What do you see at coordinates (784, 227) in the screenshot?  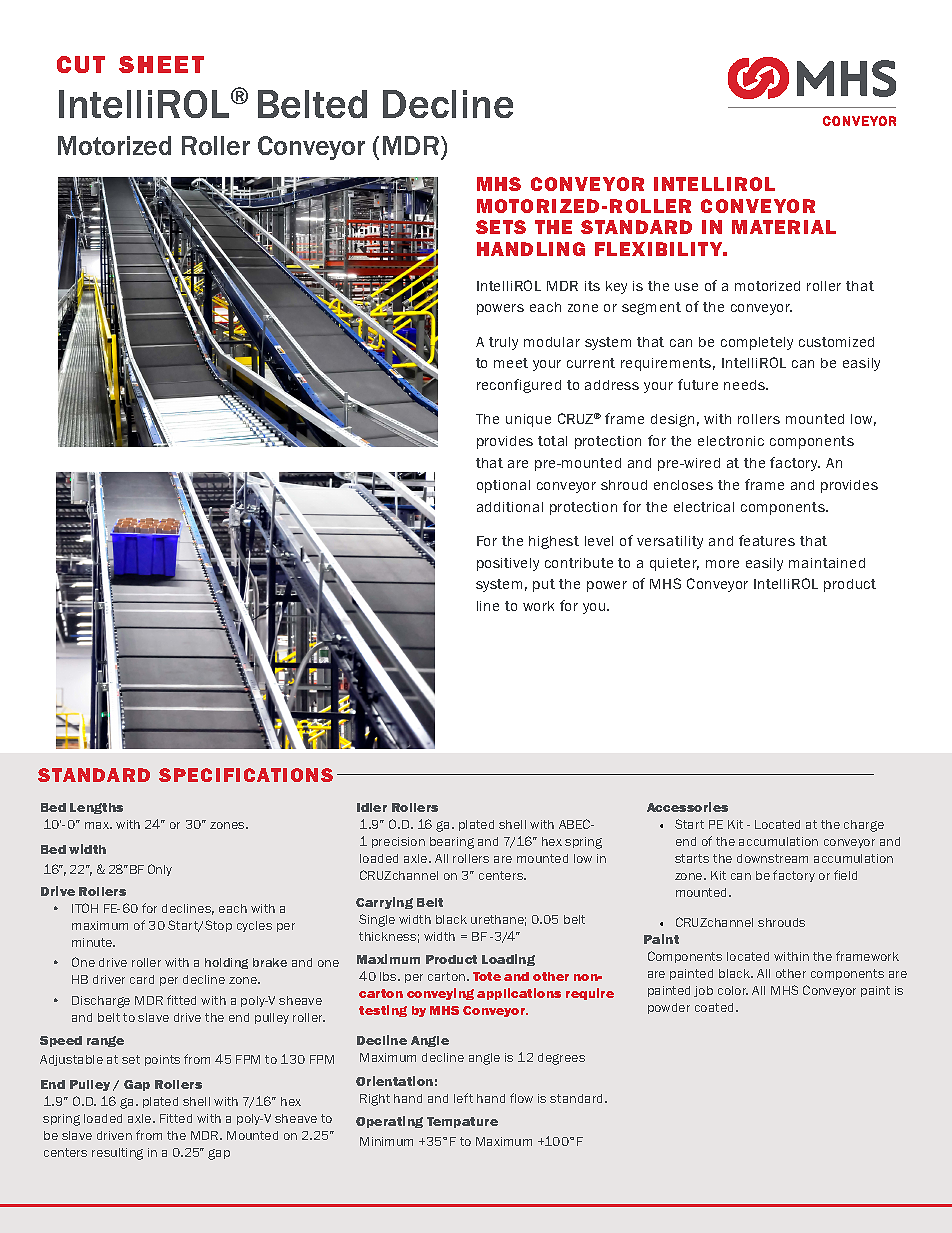 I see `MATERIAL` at bounding box center [784, 227].
